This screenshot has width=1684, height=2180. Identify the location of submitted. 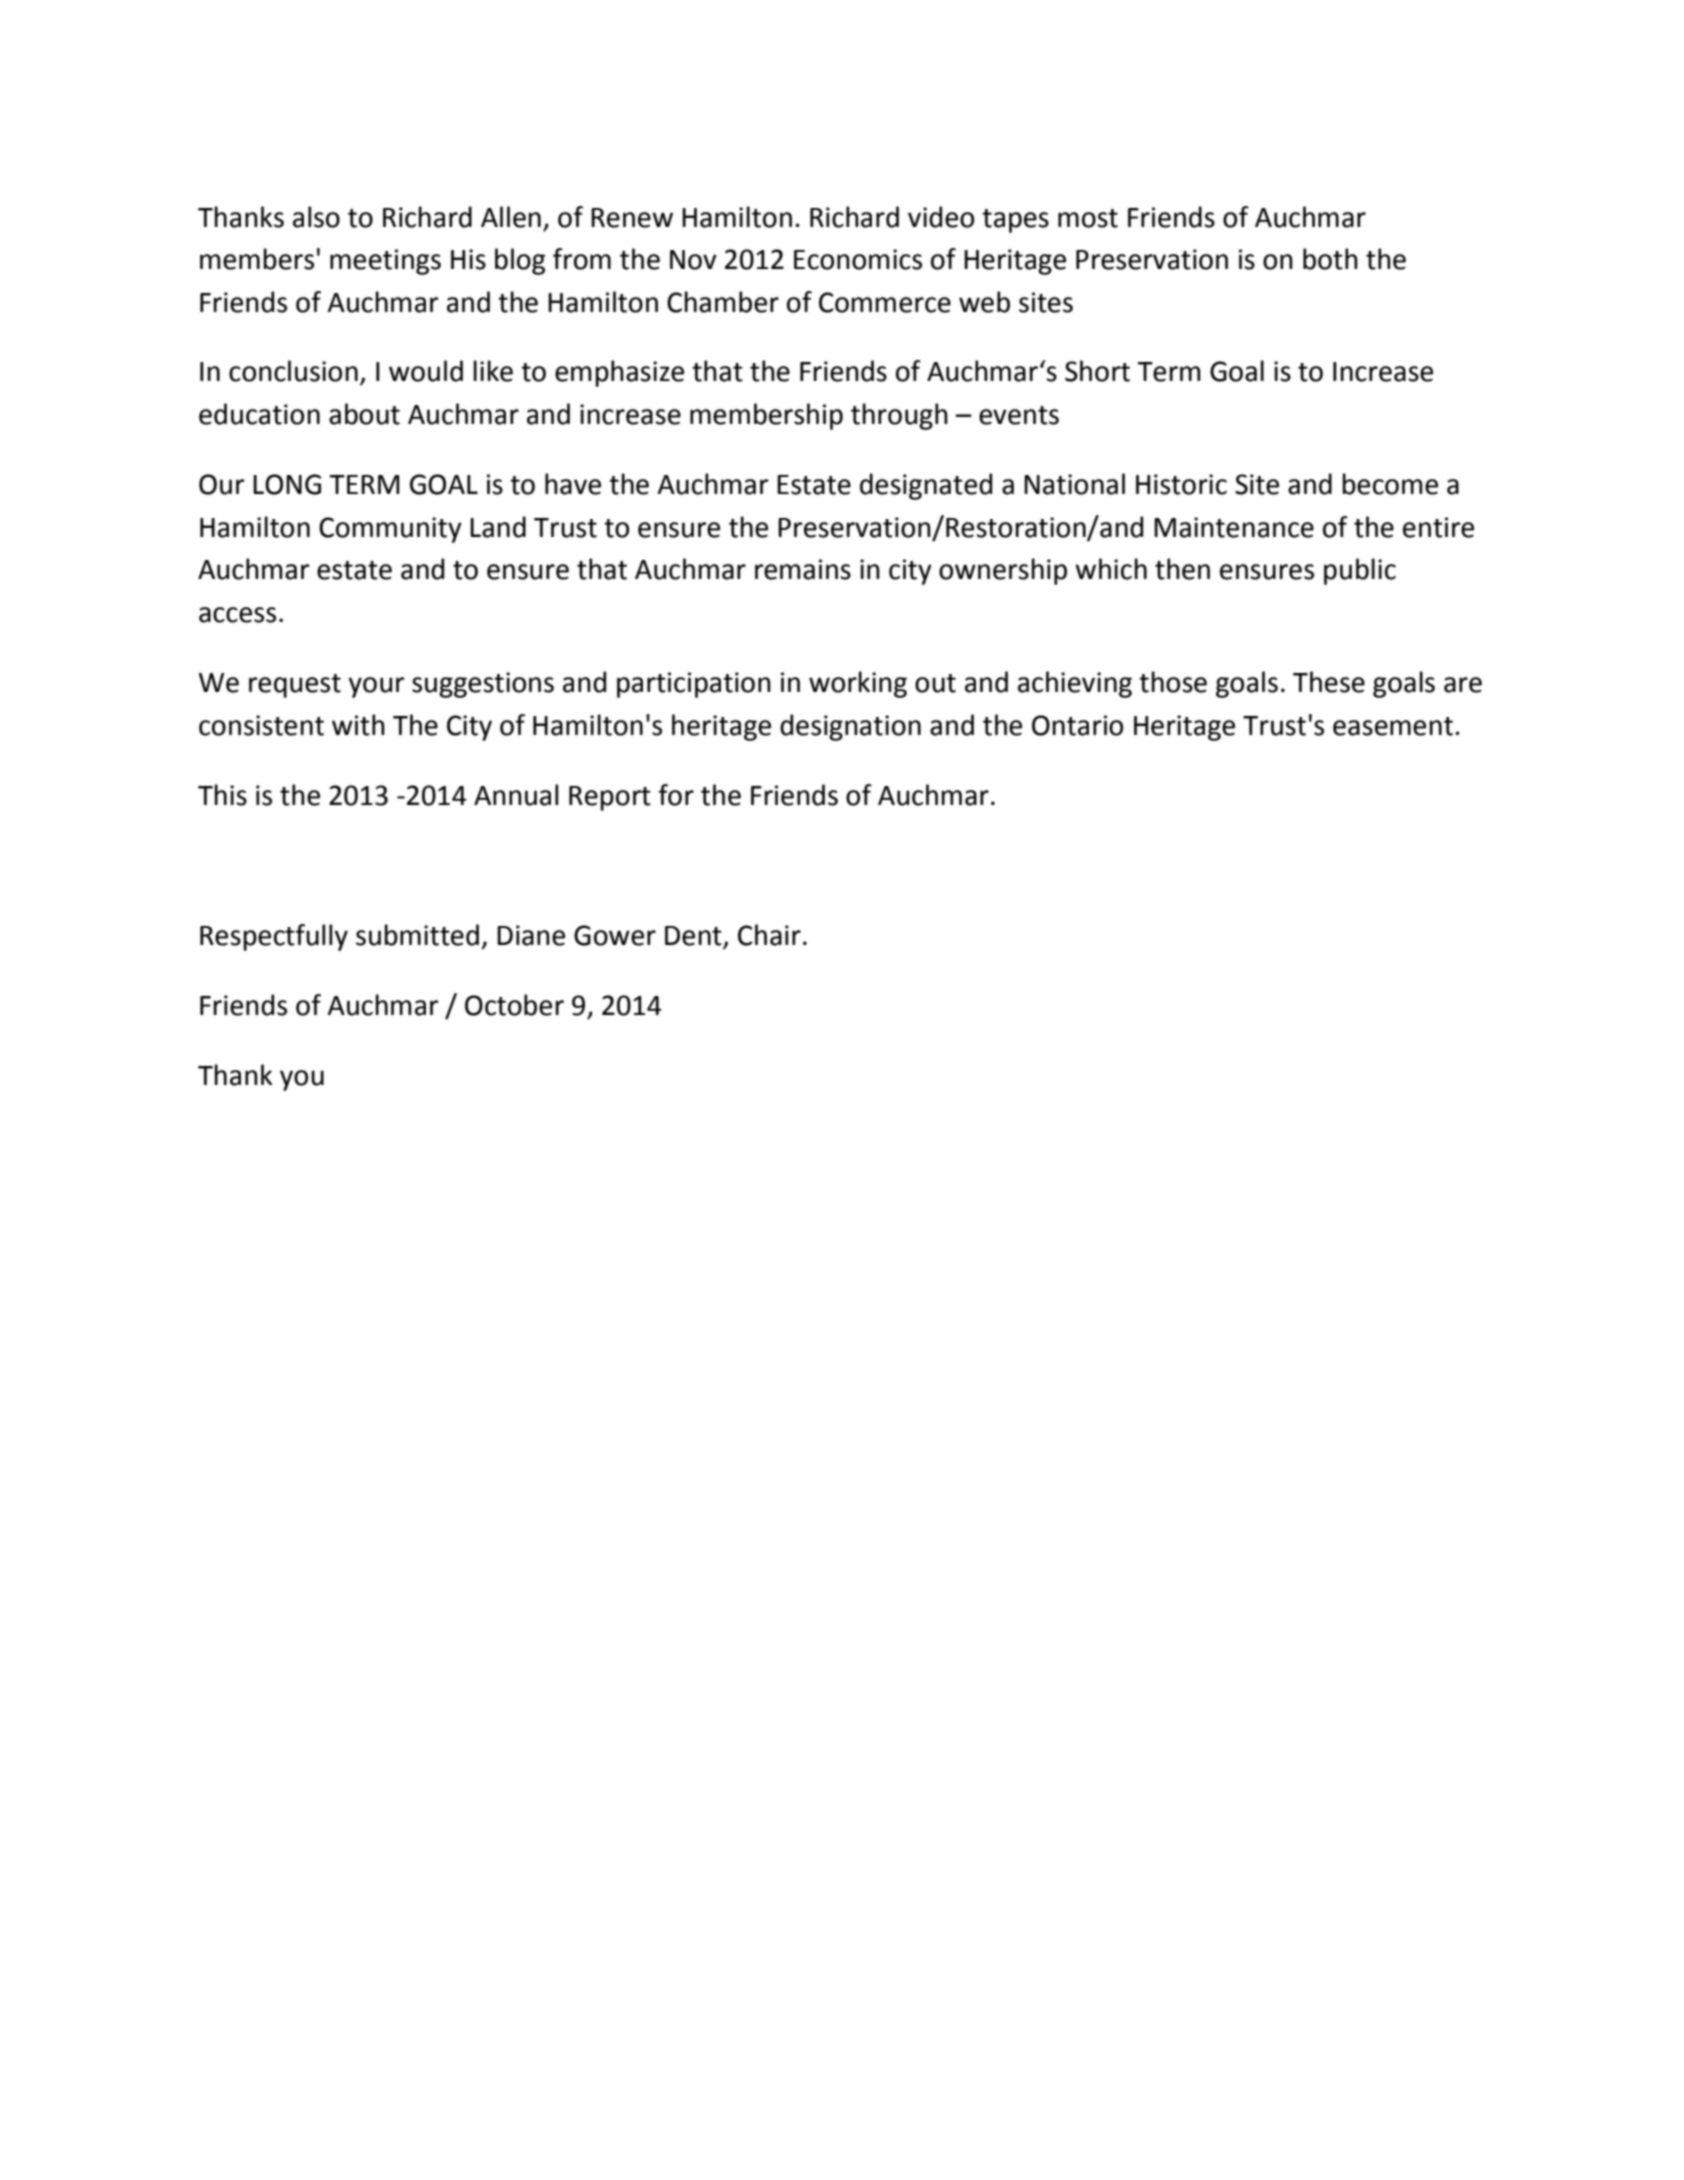
(417, 935).
